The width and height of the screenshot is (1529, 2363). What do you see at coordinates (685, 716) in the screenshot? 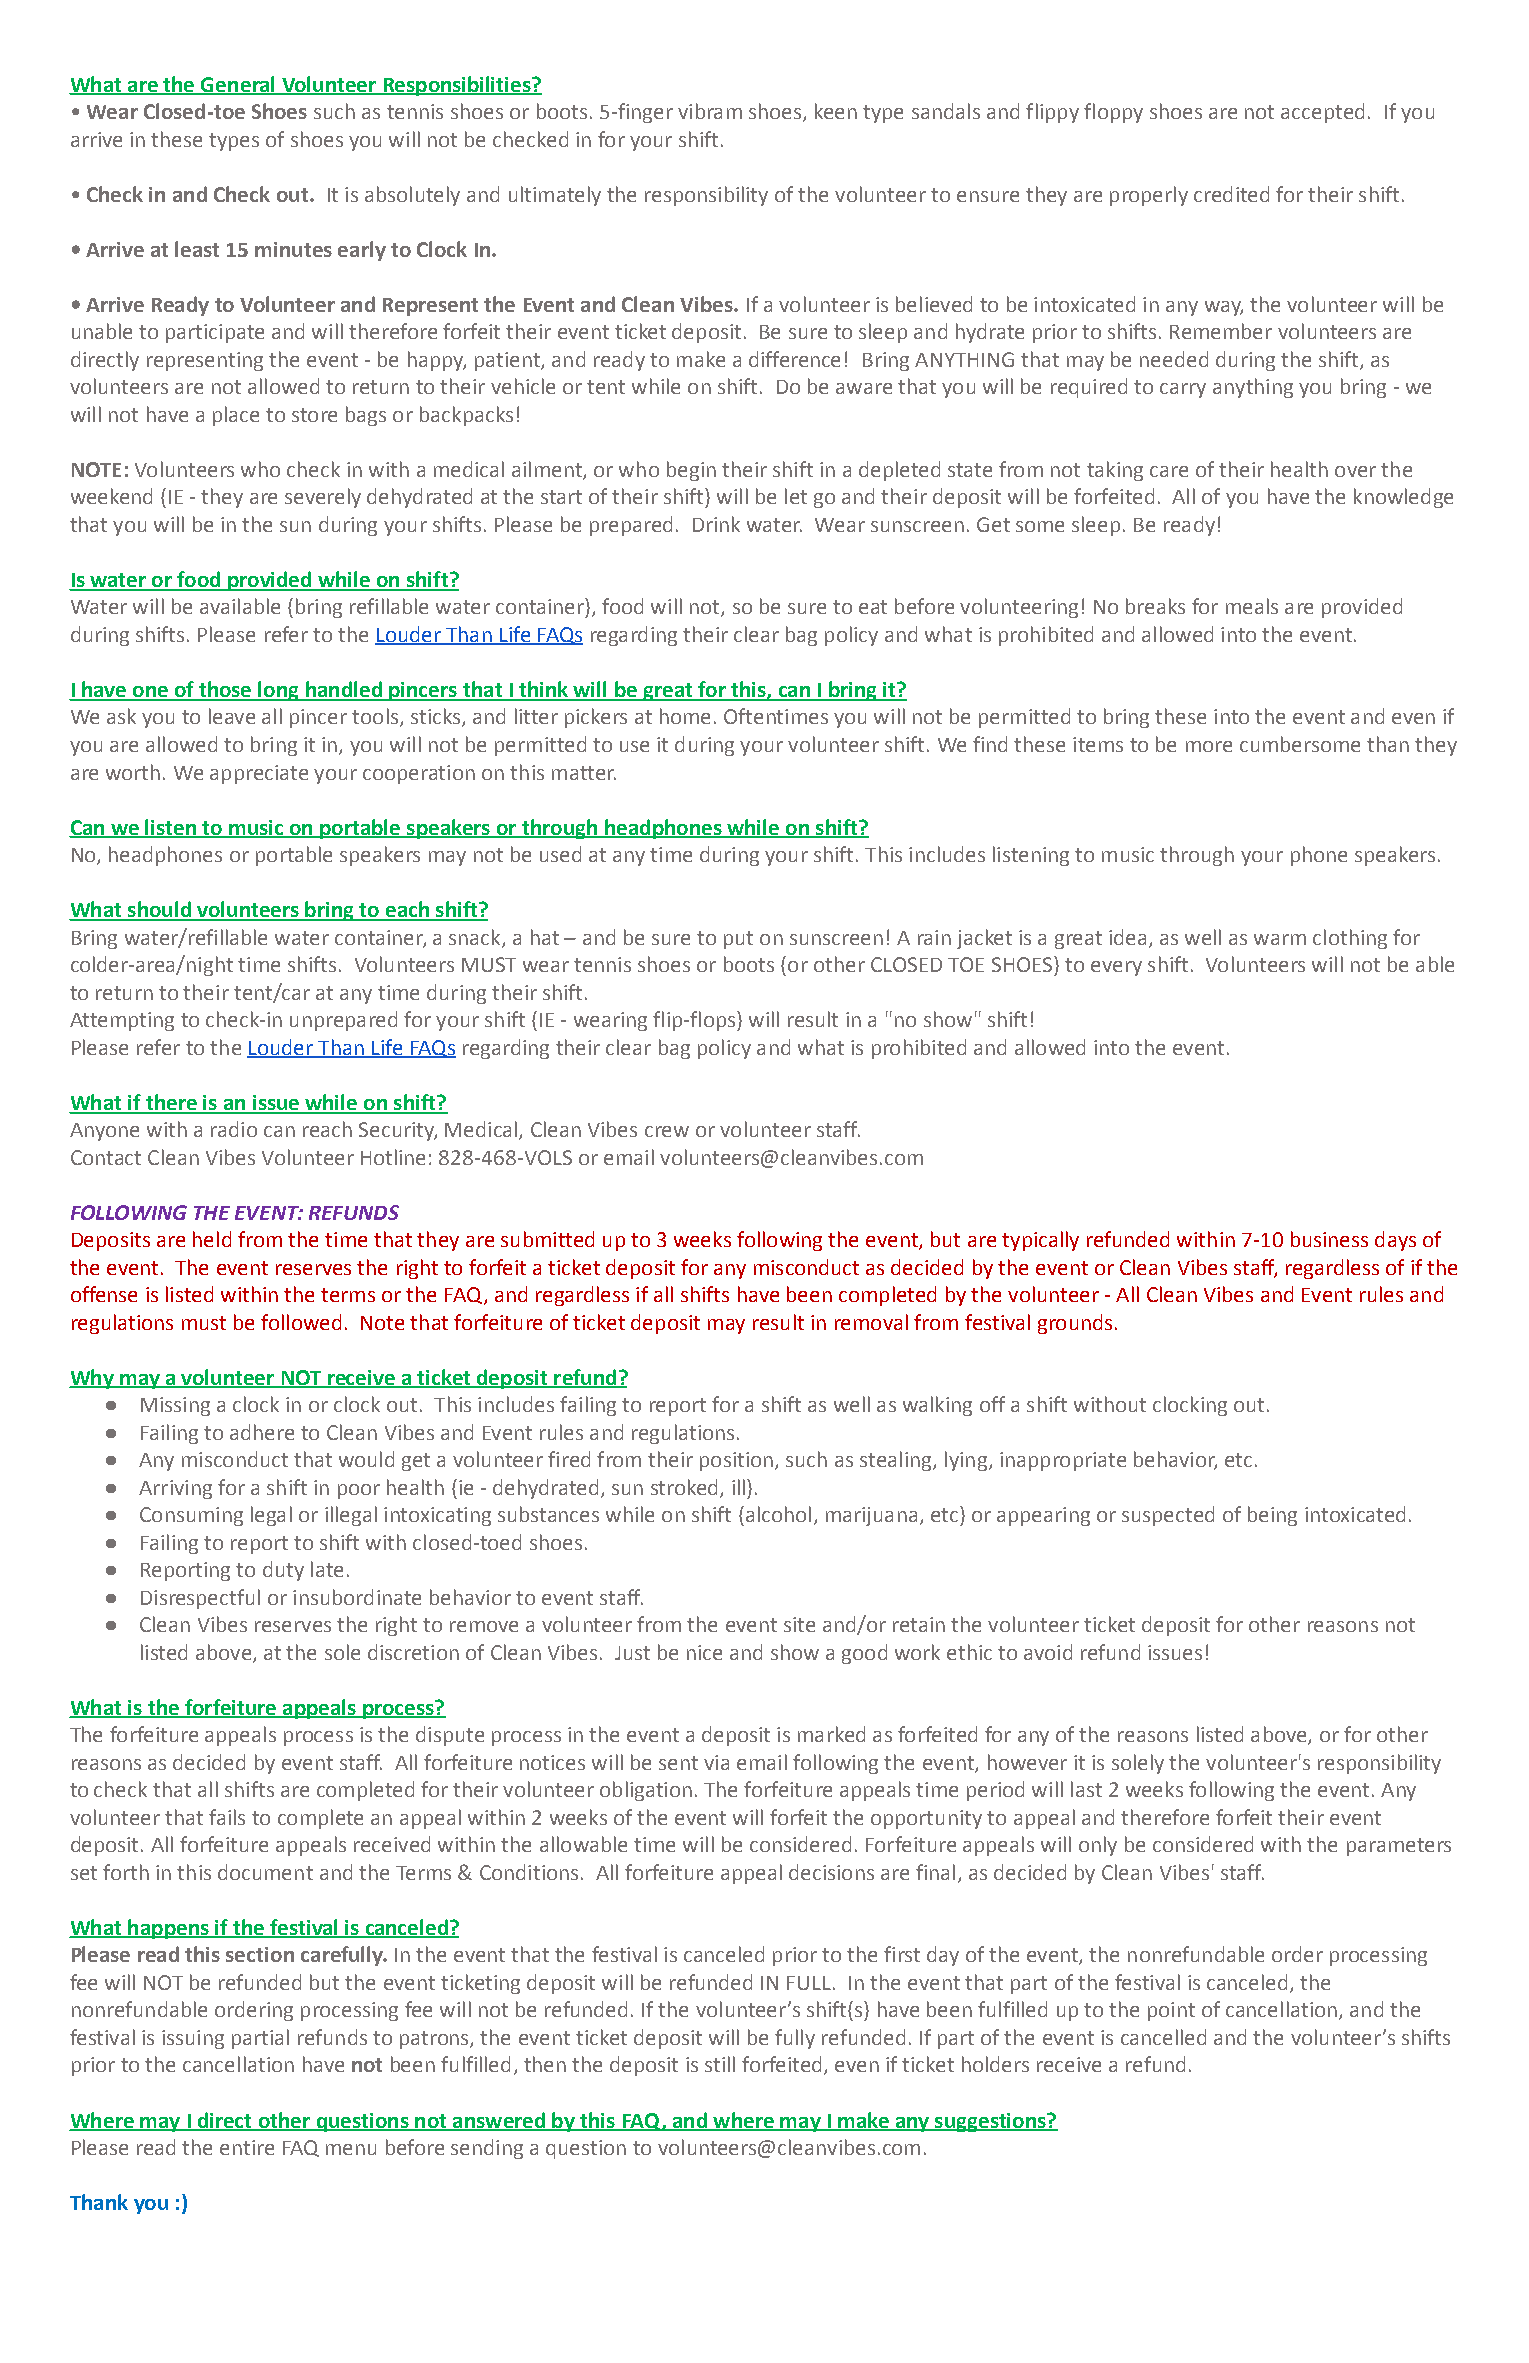
I see `home` at bounding box center [685, 716].
